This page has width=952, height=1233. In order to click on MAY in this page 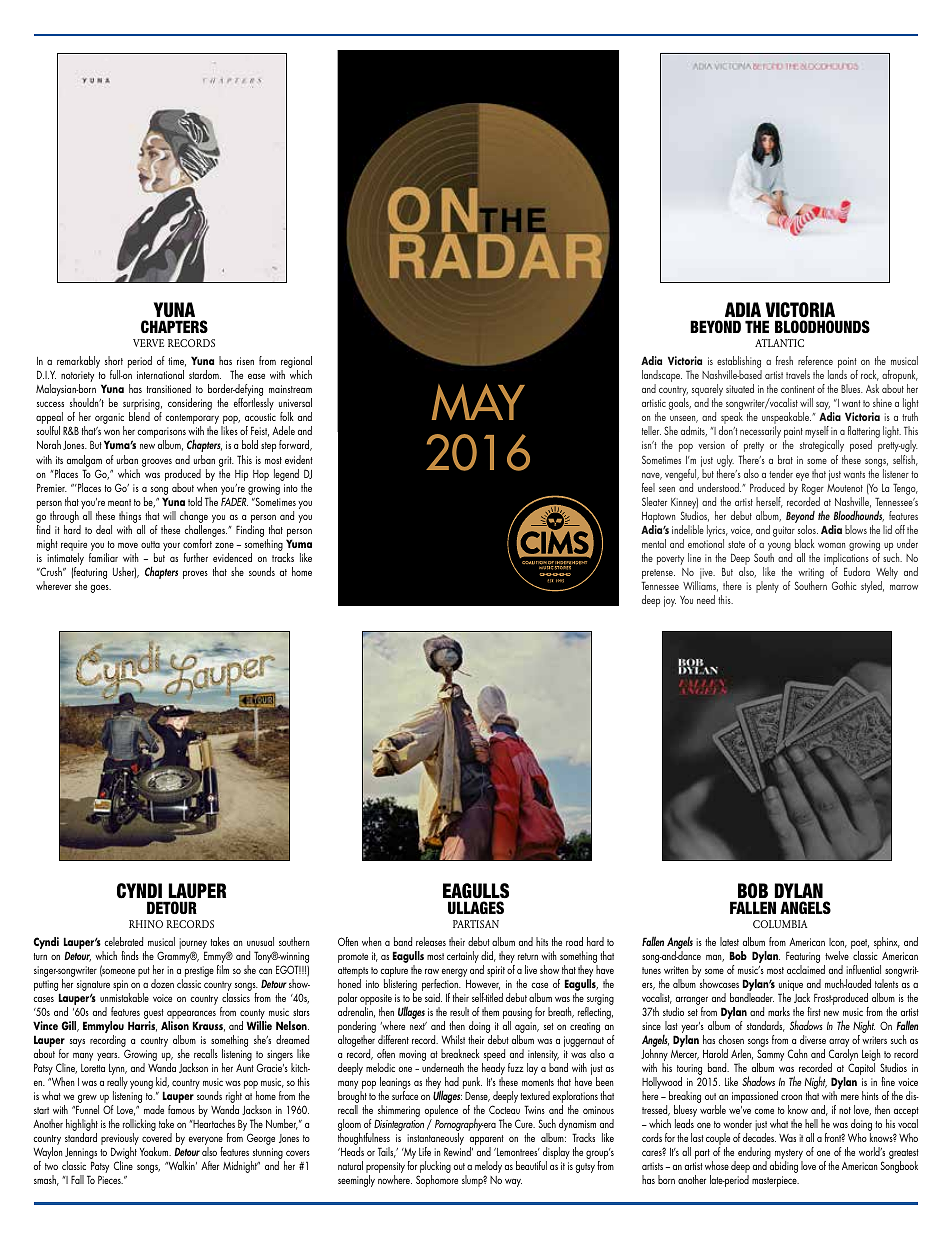, I will do `click(478, 402)`.
